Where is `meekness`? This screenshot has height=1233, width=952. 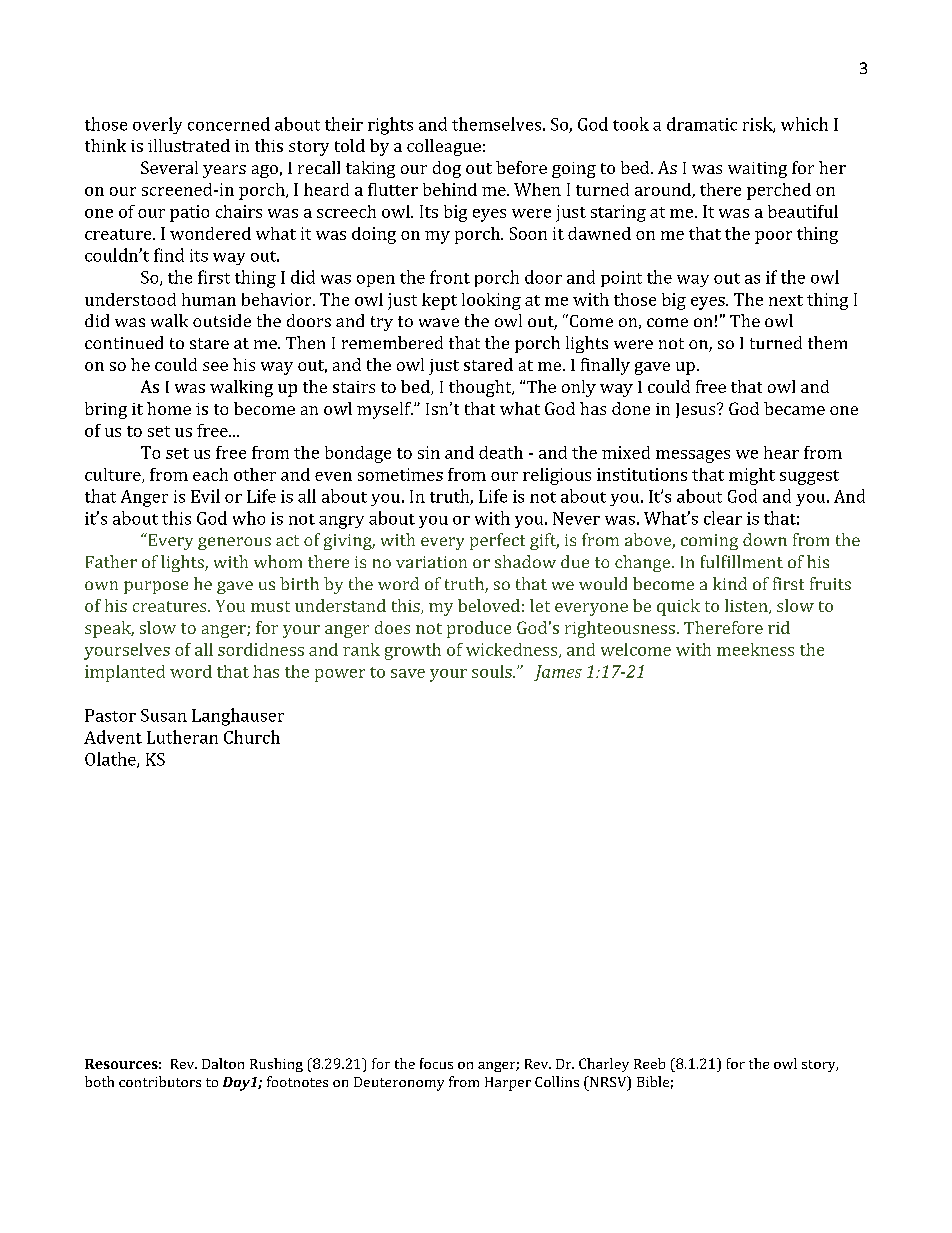 meekness is located at coordinates (755, 649).
